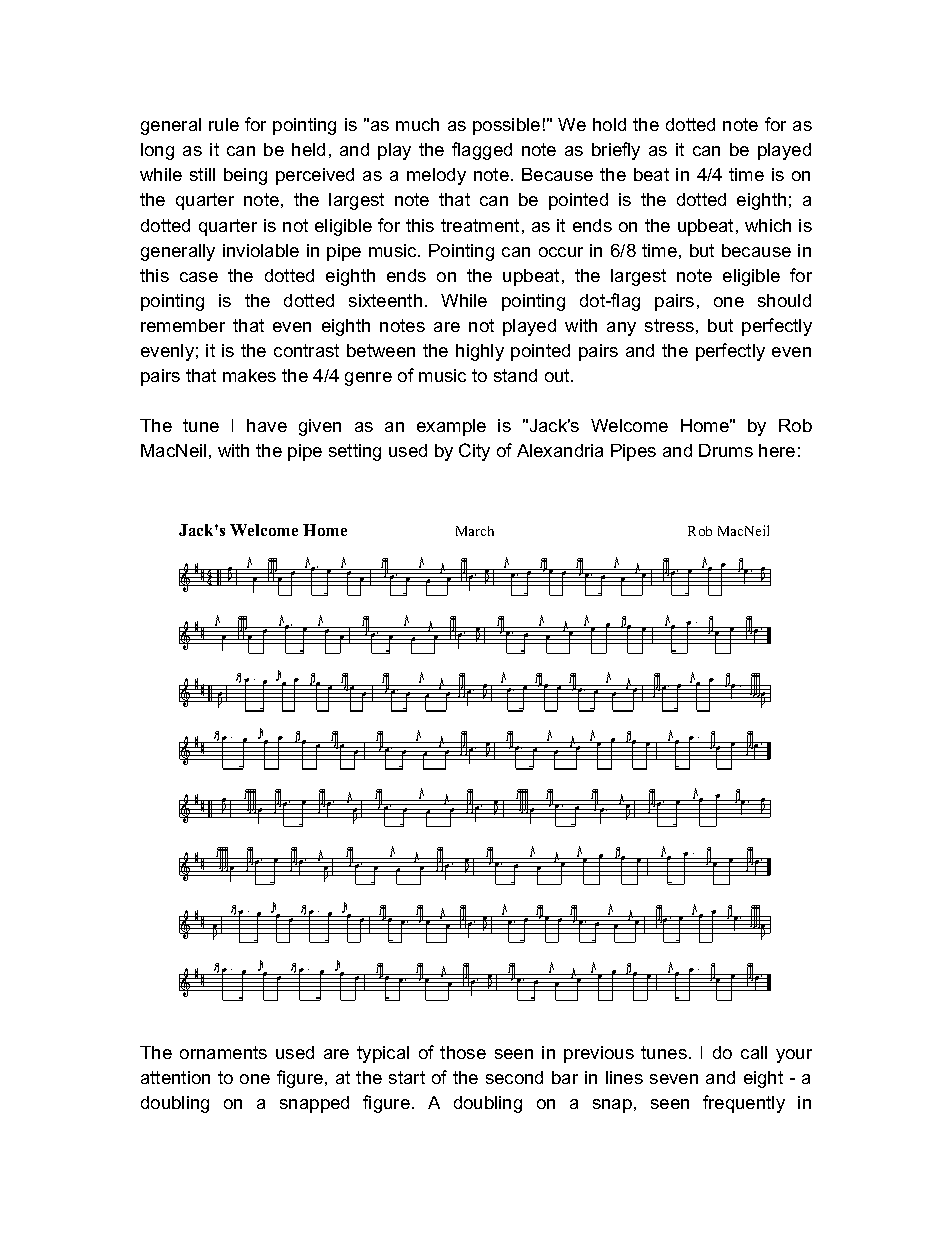 This screenshot has height=1233, width=952. Describe the element at coordinates (245, 176) in the screenshot. I see `being` at that location.
